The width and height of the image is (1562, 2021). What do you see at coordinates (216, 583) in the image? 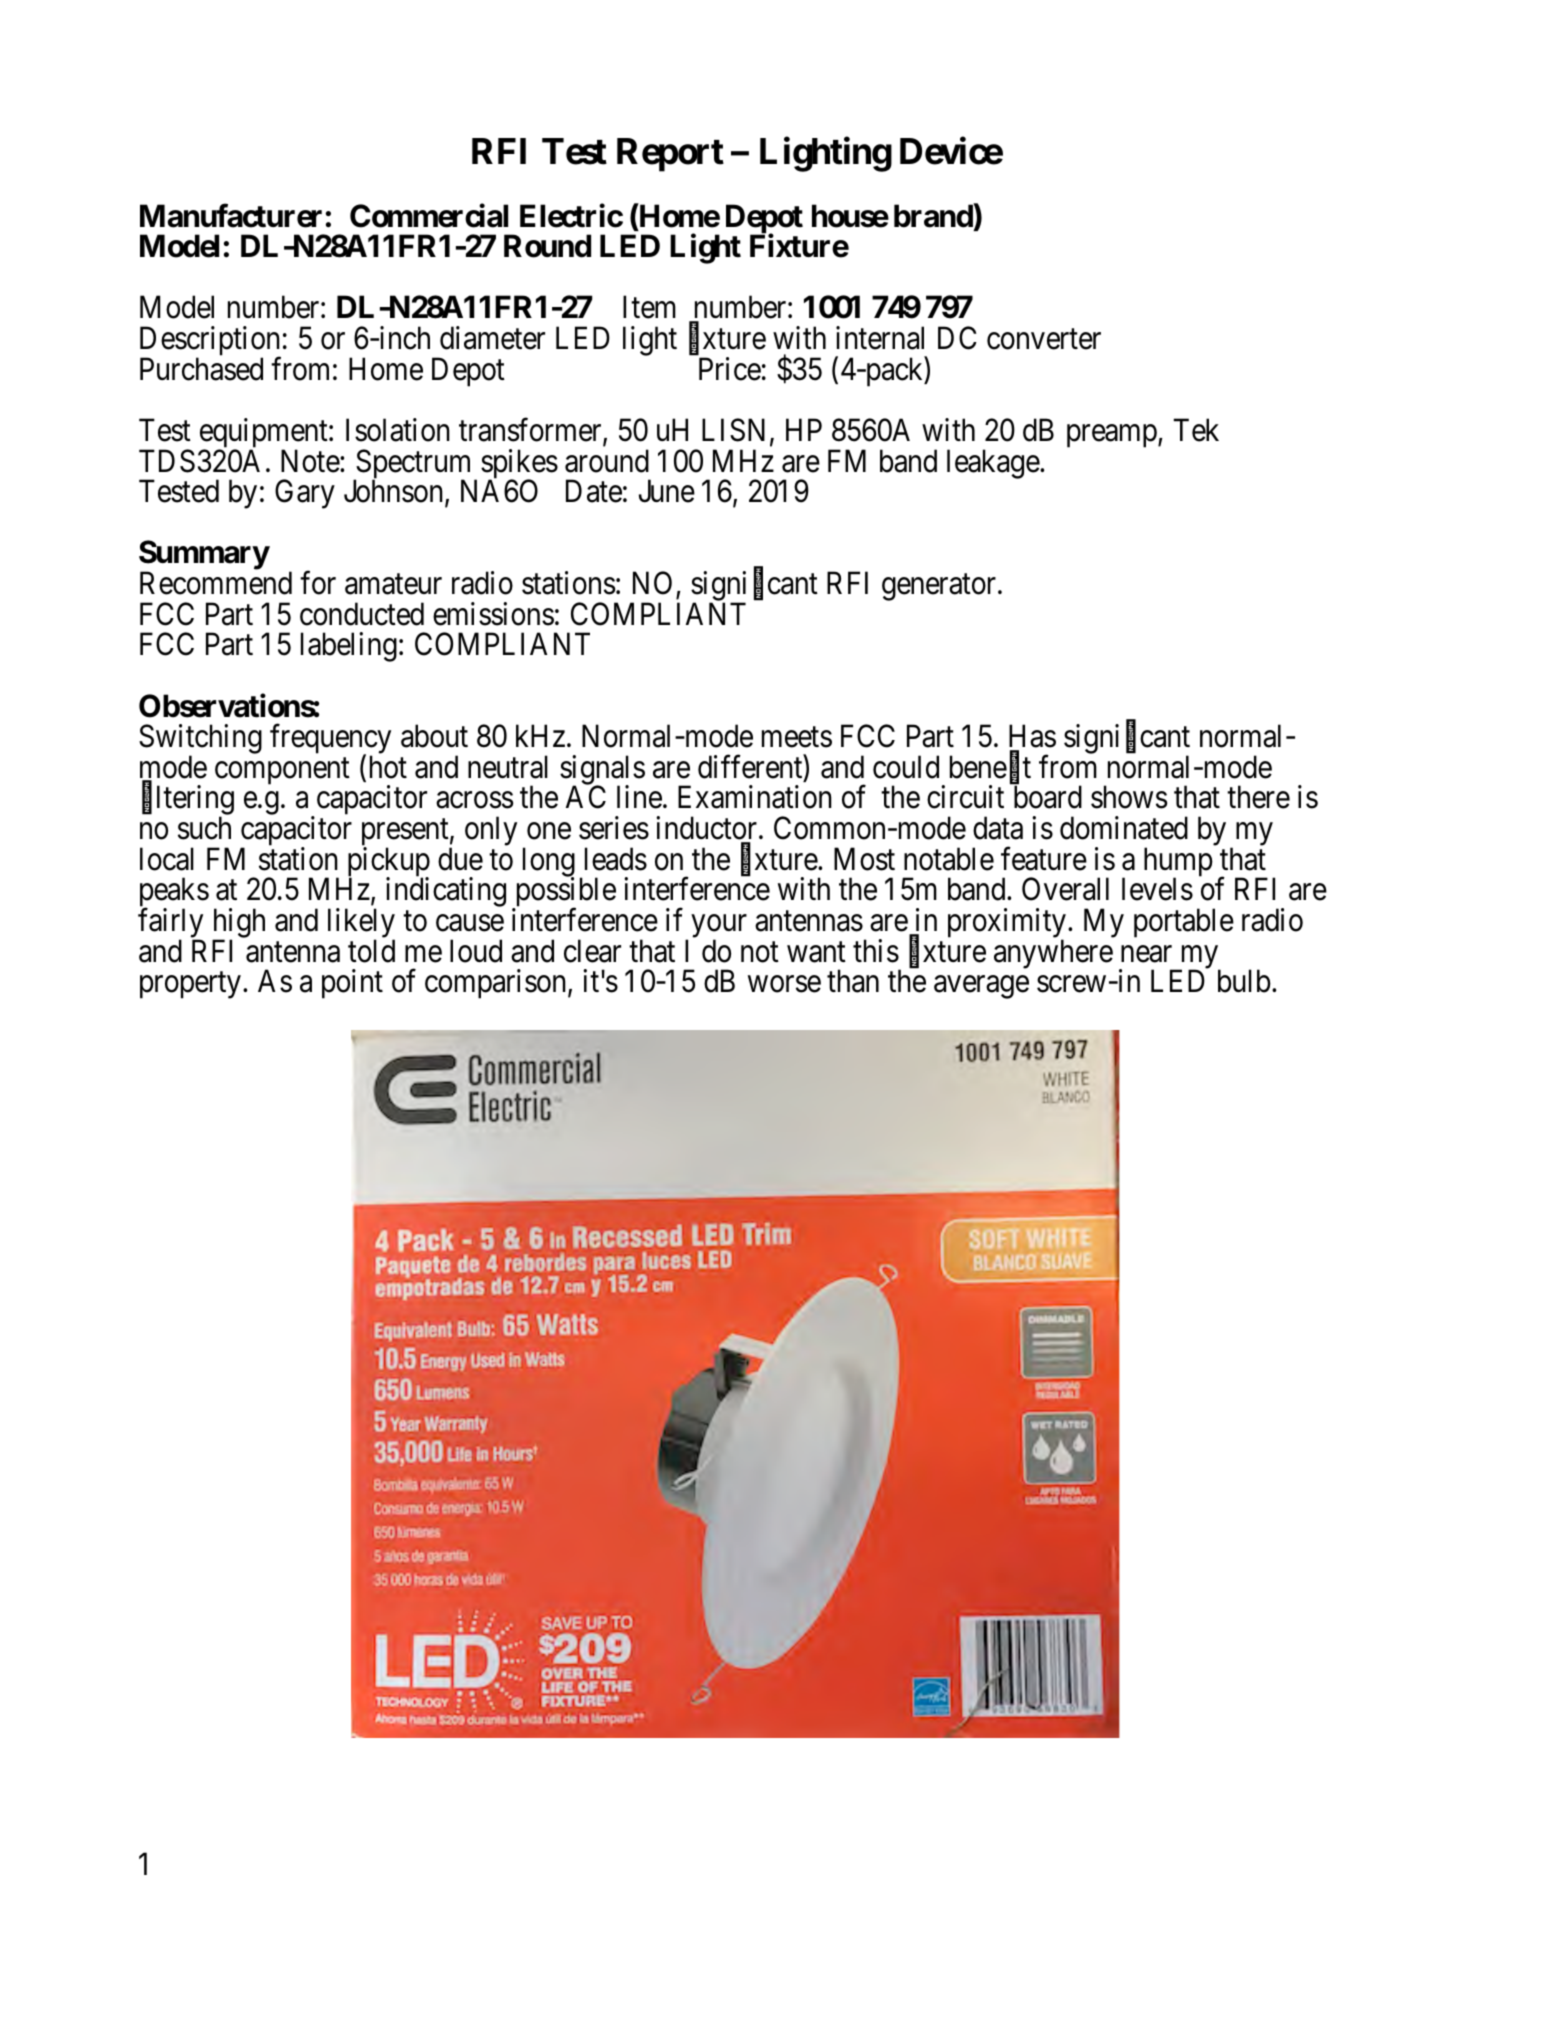
I see `Recommend` at bounding box center [216, 583].
